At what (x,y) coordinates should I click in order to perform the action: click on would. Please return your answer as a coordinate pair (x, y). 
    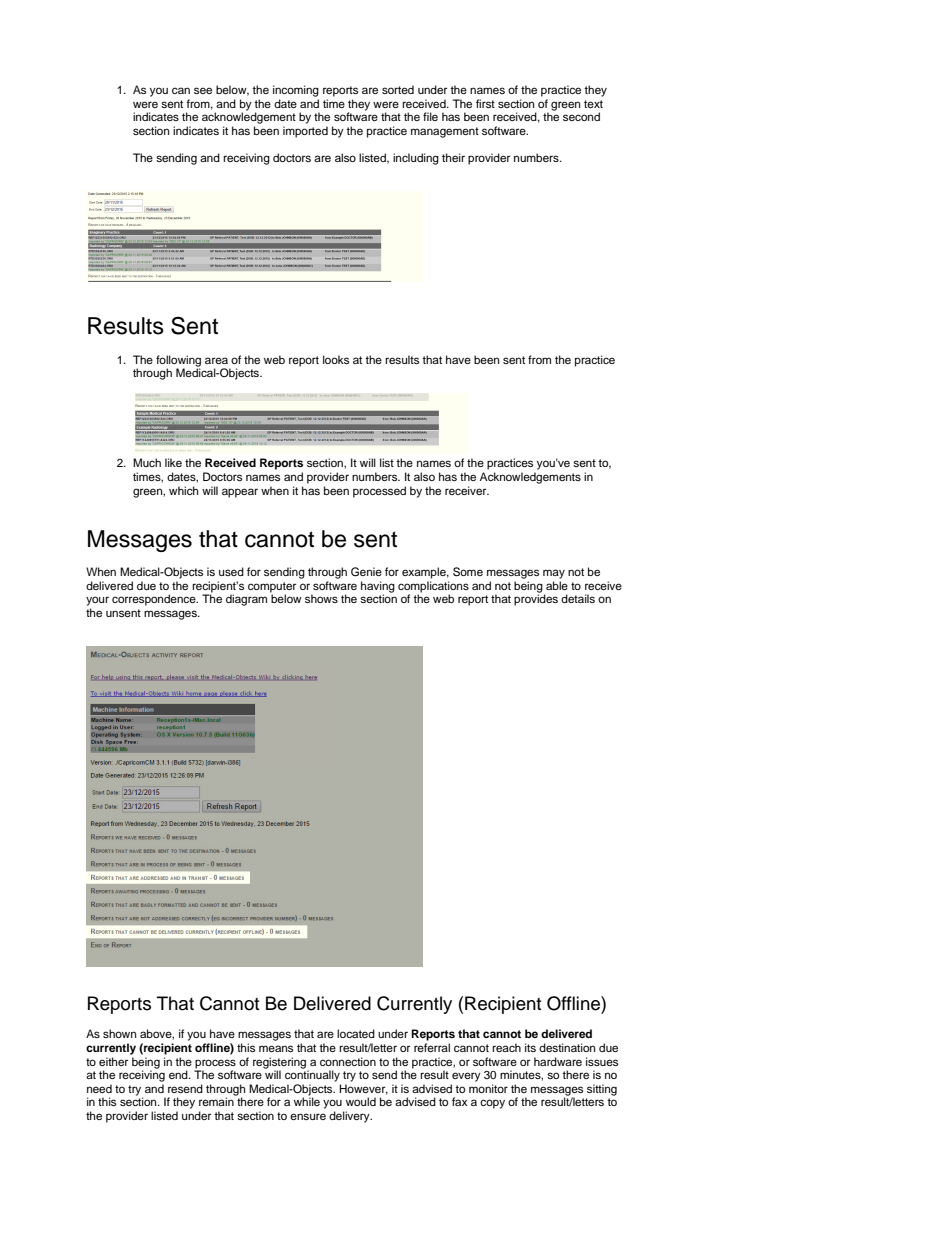
    Looking at the image, I should click on (361, 1101).
